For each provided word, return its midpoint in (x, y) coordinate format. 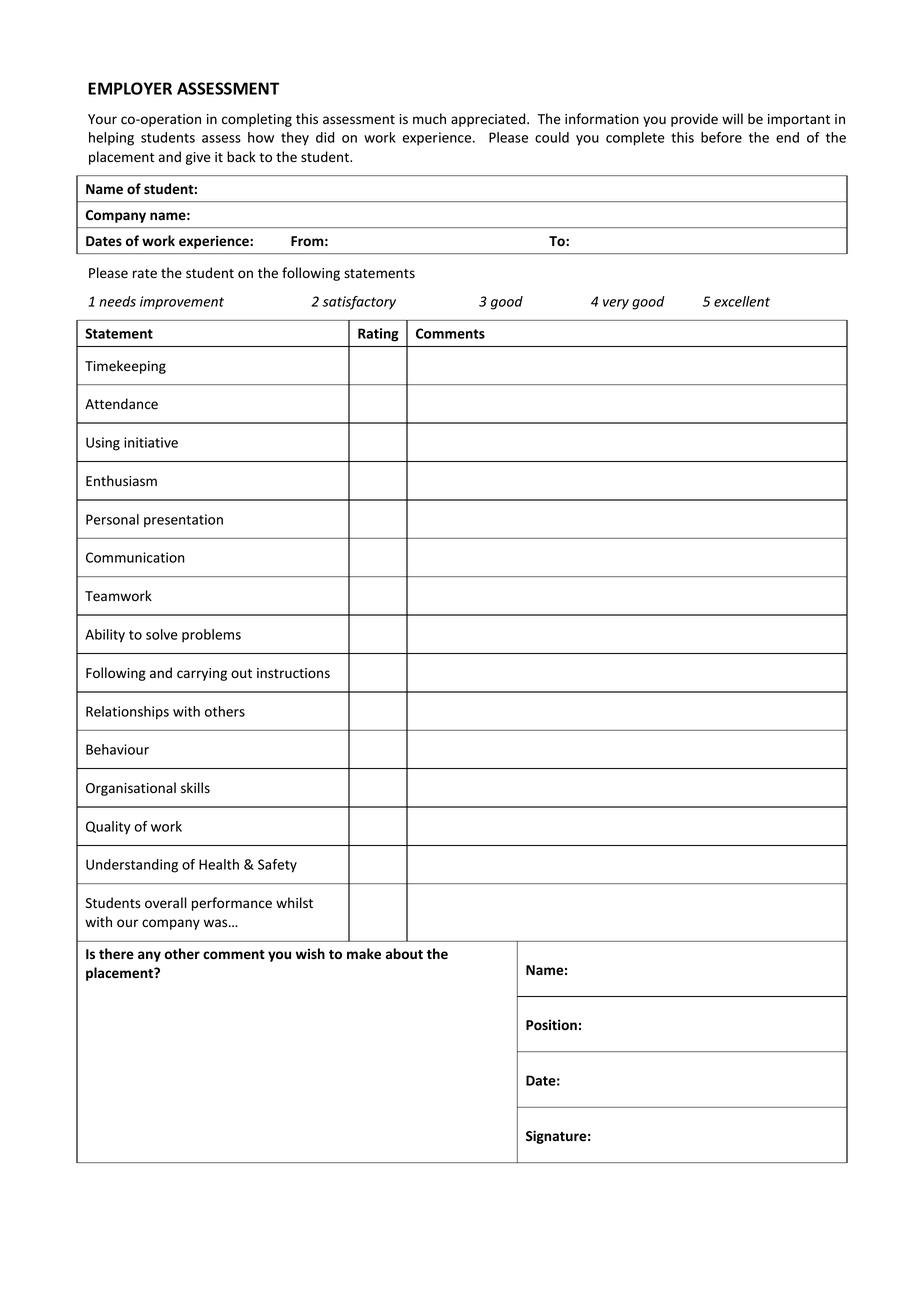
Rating (378, 335)
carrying (202, 674)
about (404, 953)
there (116, 954)
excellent (742, 301)
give (198, 158)
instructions (293, 673)
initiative (151, 442)
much (429, 118)
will (732, 118)
